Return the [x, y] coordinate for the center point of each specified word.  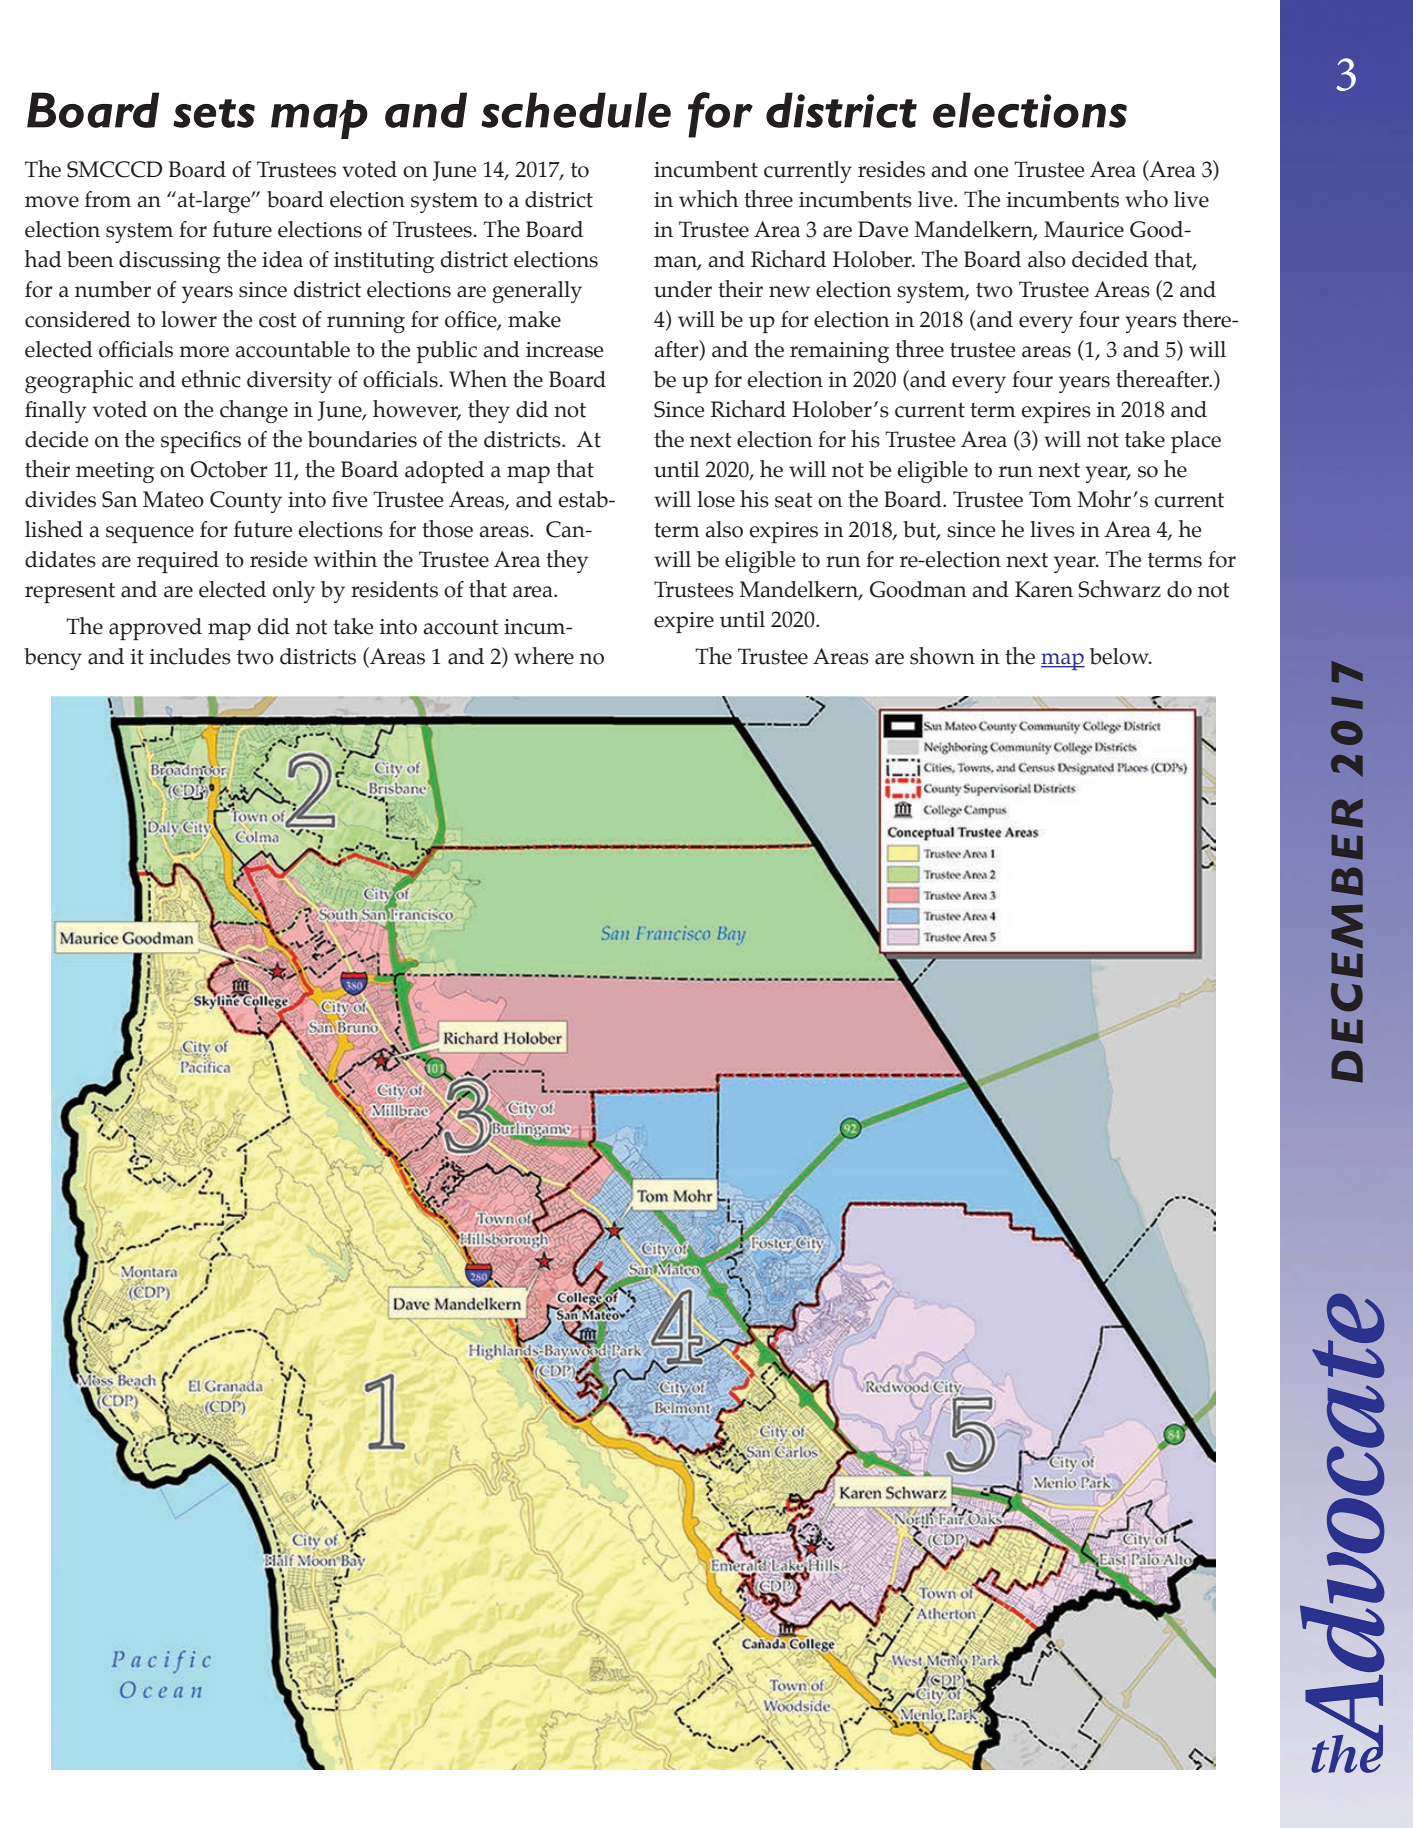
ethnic [211, 379]
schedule [576, 110]
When [478, 379]
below [1120, 656]
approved [155, 629]
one [991, 172]
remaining [839, 352]
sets [214, 113]
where [544, 656]
